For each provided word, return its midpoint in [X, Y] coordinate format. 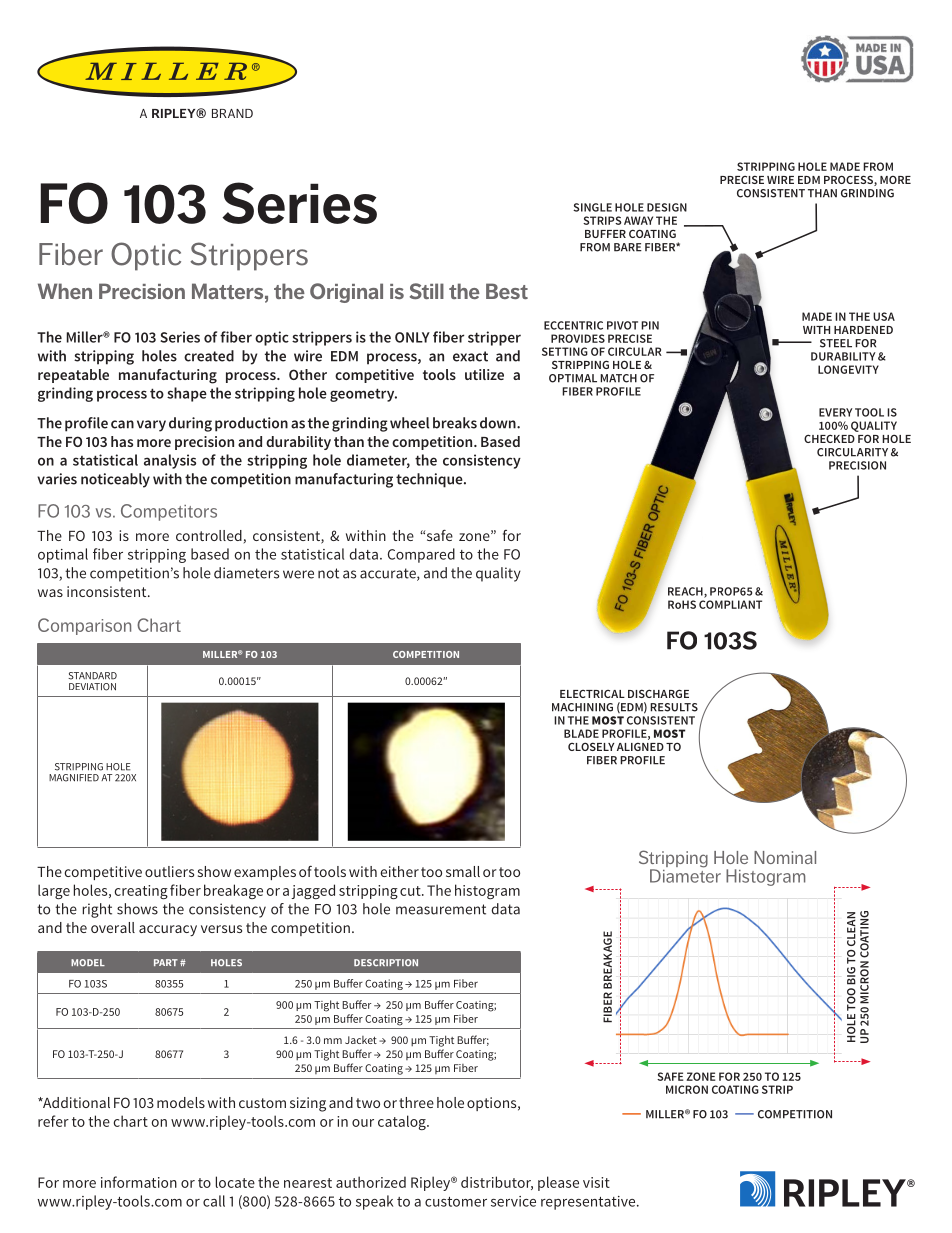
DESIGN [667, 207]
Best [507, 291]
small [463, 871]
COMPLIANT [730, 604]
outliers [169, 871]
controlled [209, 535]
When [65, 291]
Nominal [785, 857]
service [513, 1201]
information [139, 1182]
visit [596, 1182]
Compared [421, 555]
